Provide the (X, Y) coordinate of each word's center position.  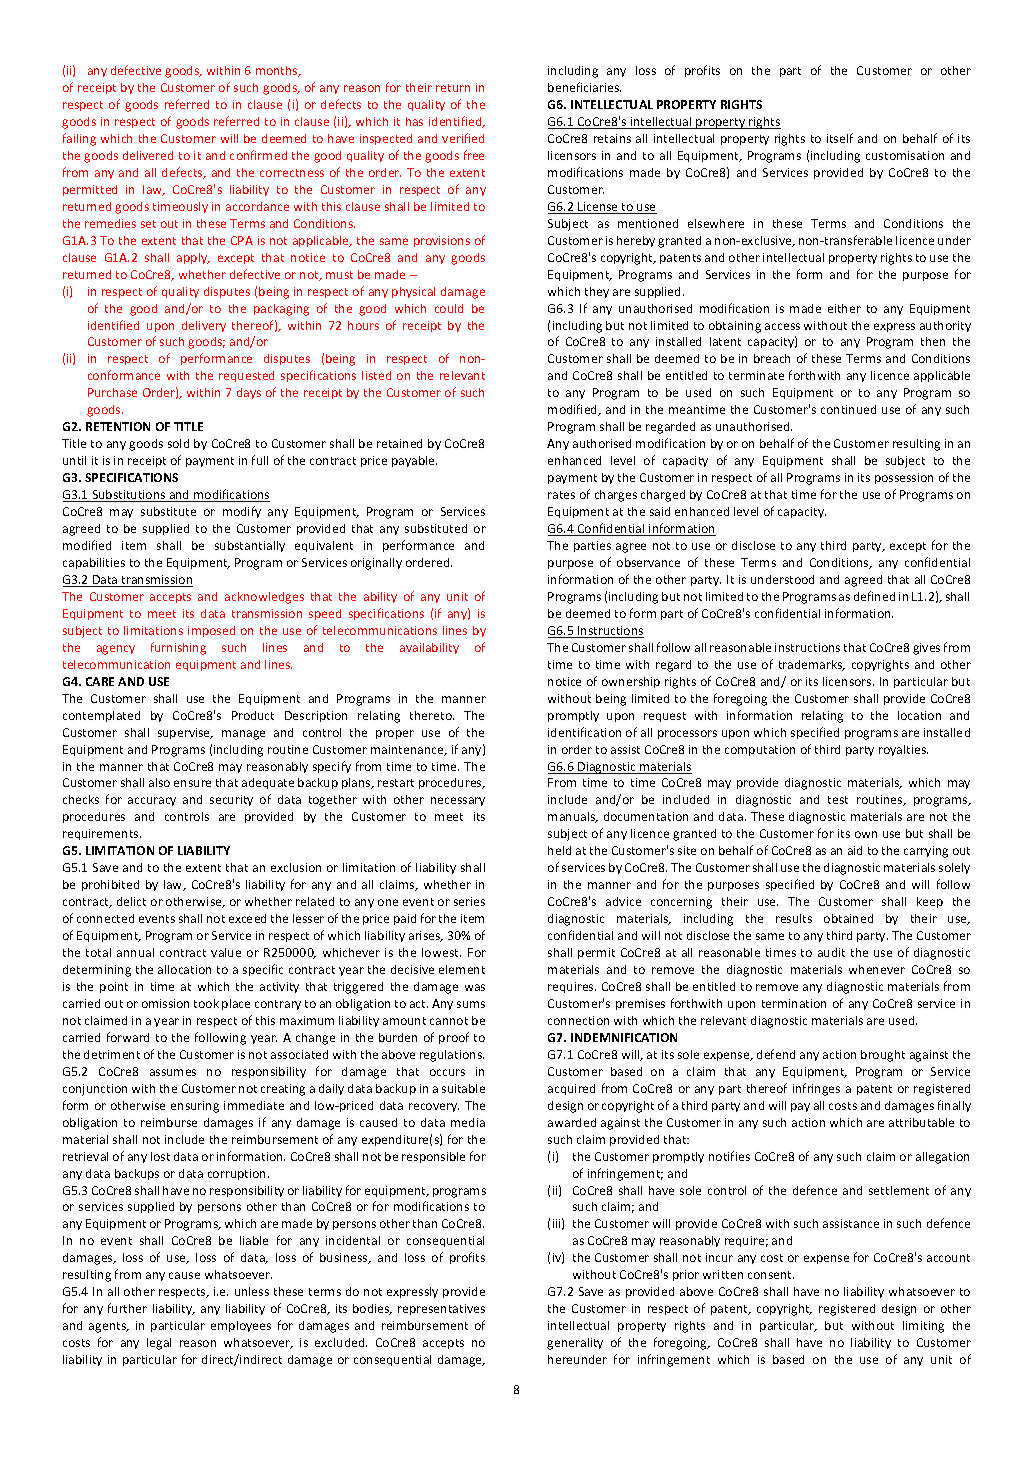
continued (848, 409)
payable (414, 461)
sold (178, 443)
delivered (148, 155)
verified (463, 138)
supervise (185, 733)
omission (165, 1003)
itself (840, 138)
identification (584, 732)
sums (471, 1004)
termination (794, 1003)
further (127, 1308)
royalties (903, 750)
